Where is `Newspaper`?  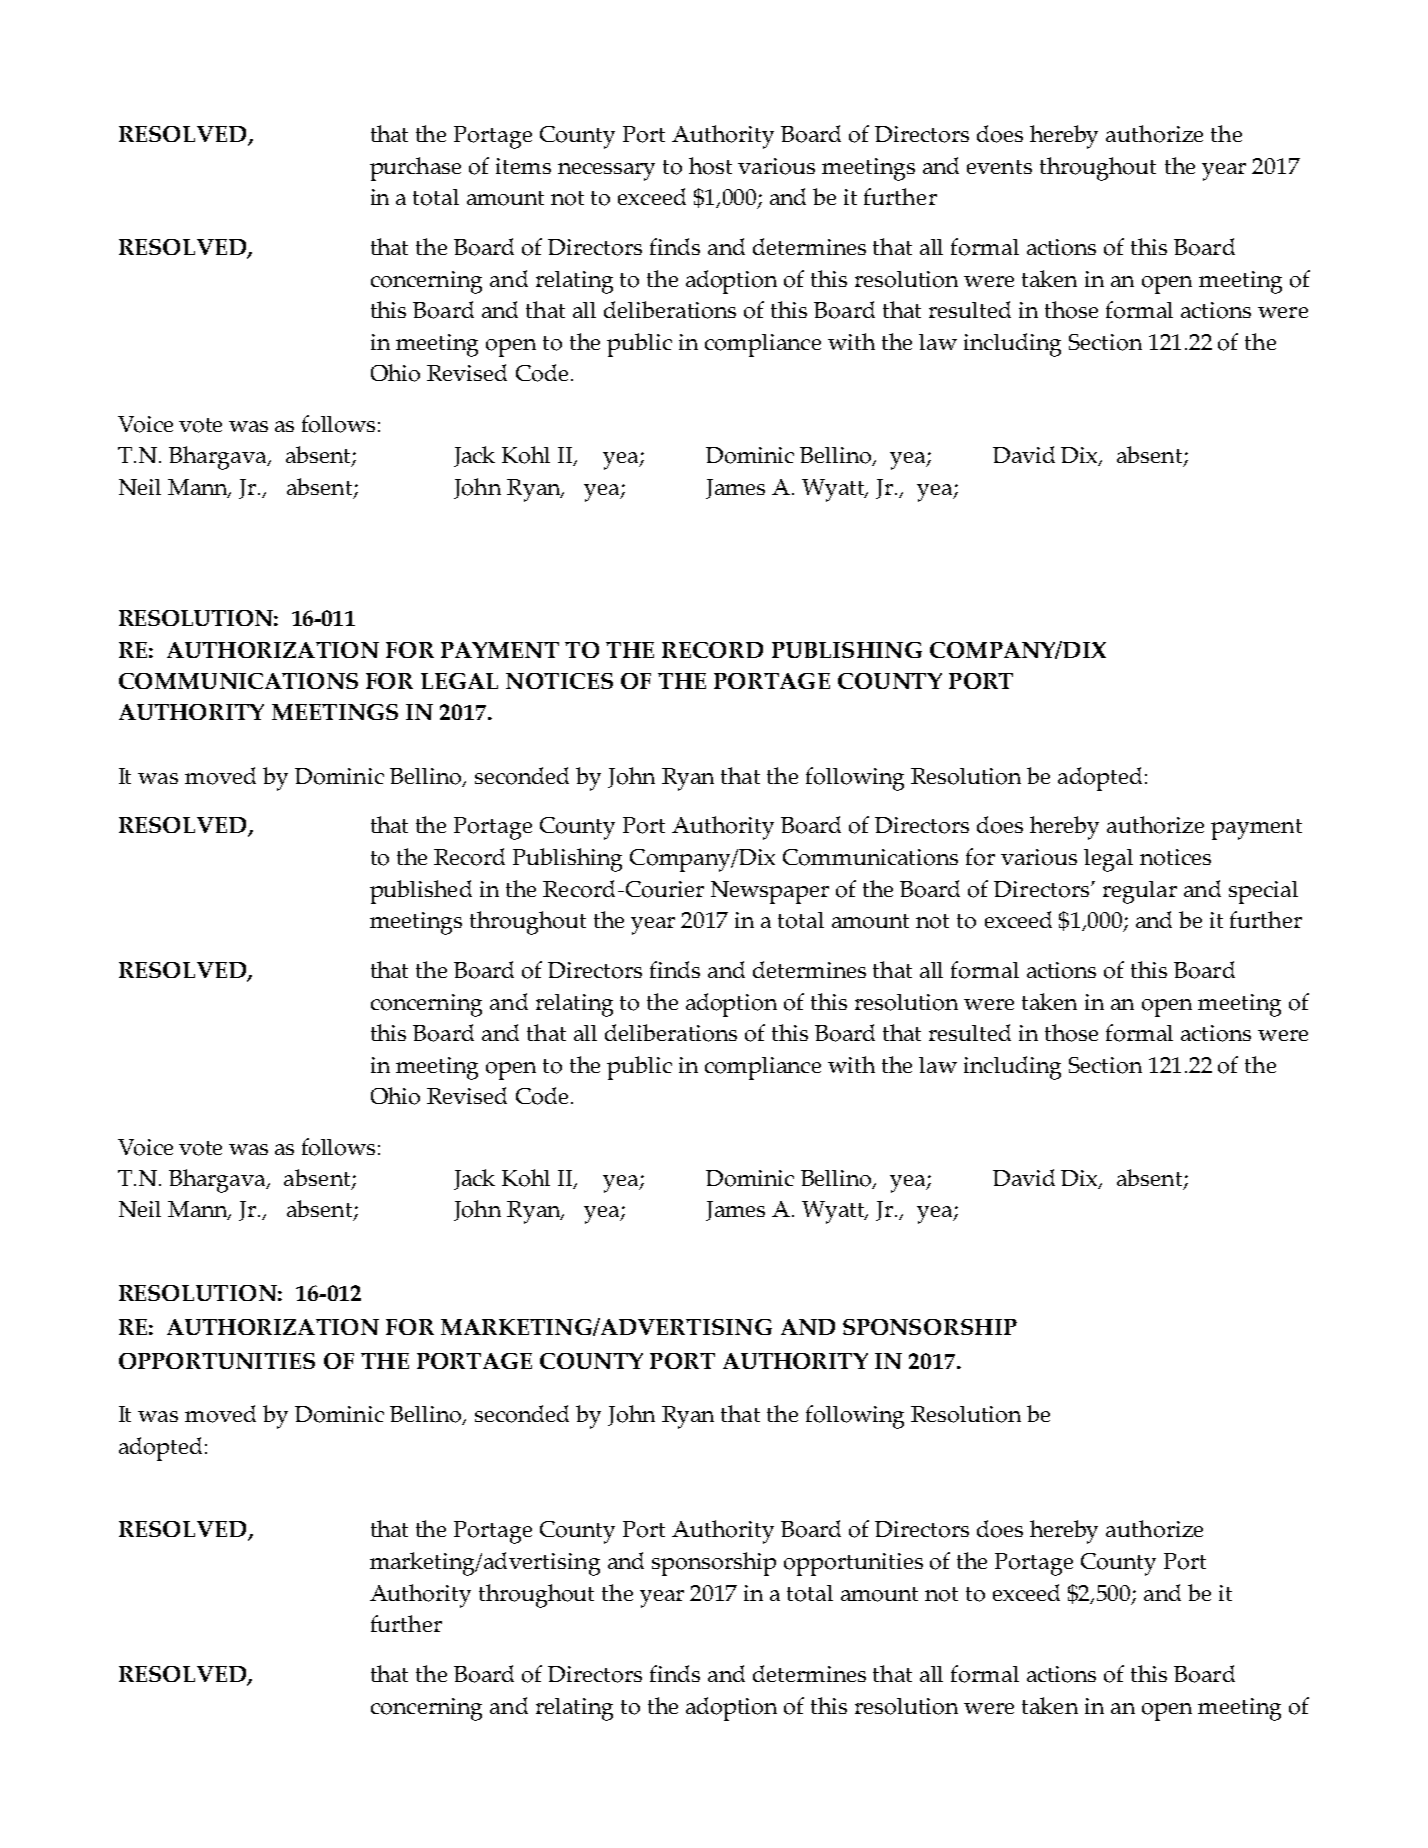 Newspaper is located at coordinates (770, 892).
